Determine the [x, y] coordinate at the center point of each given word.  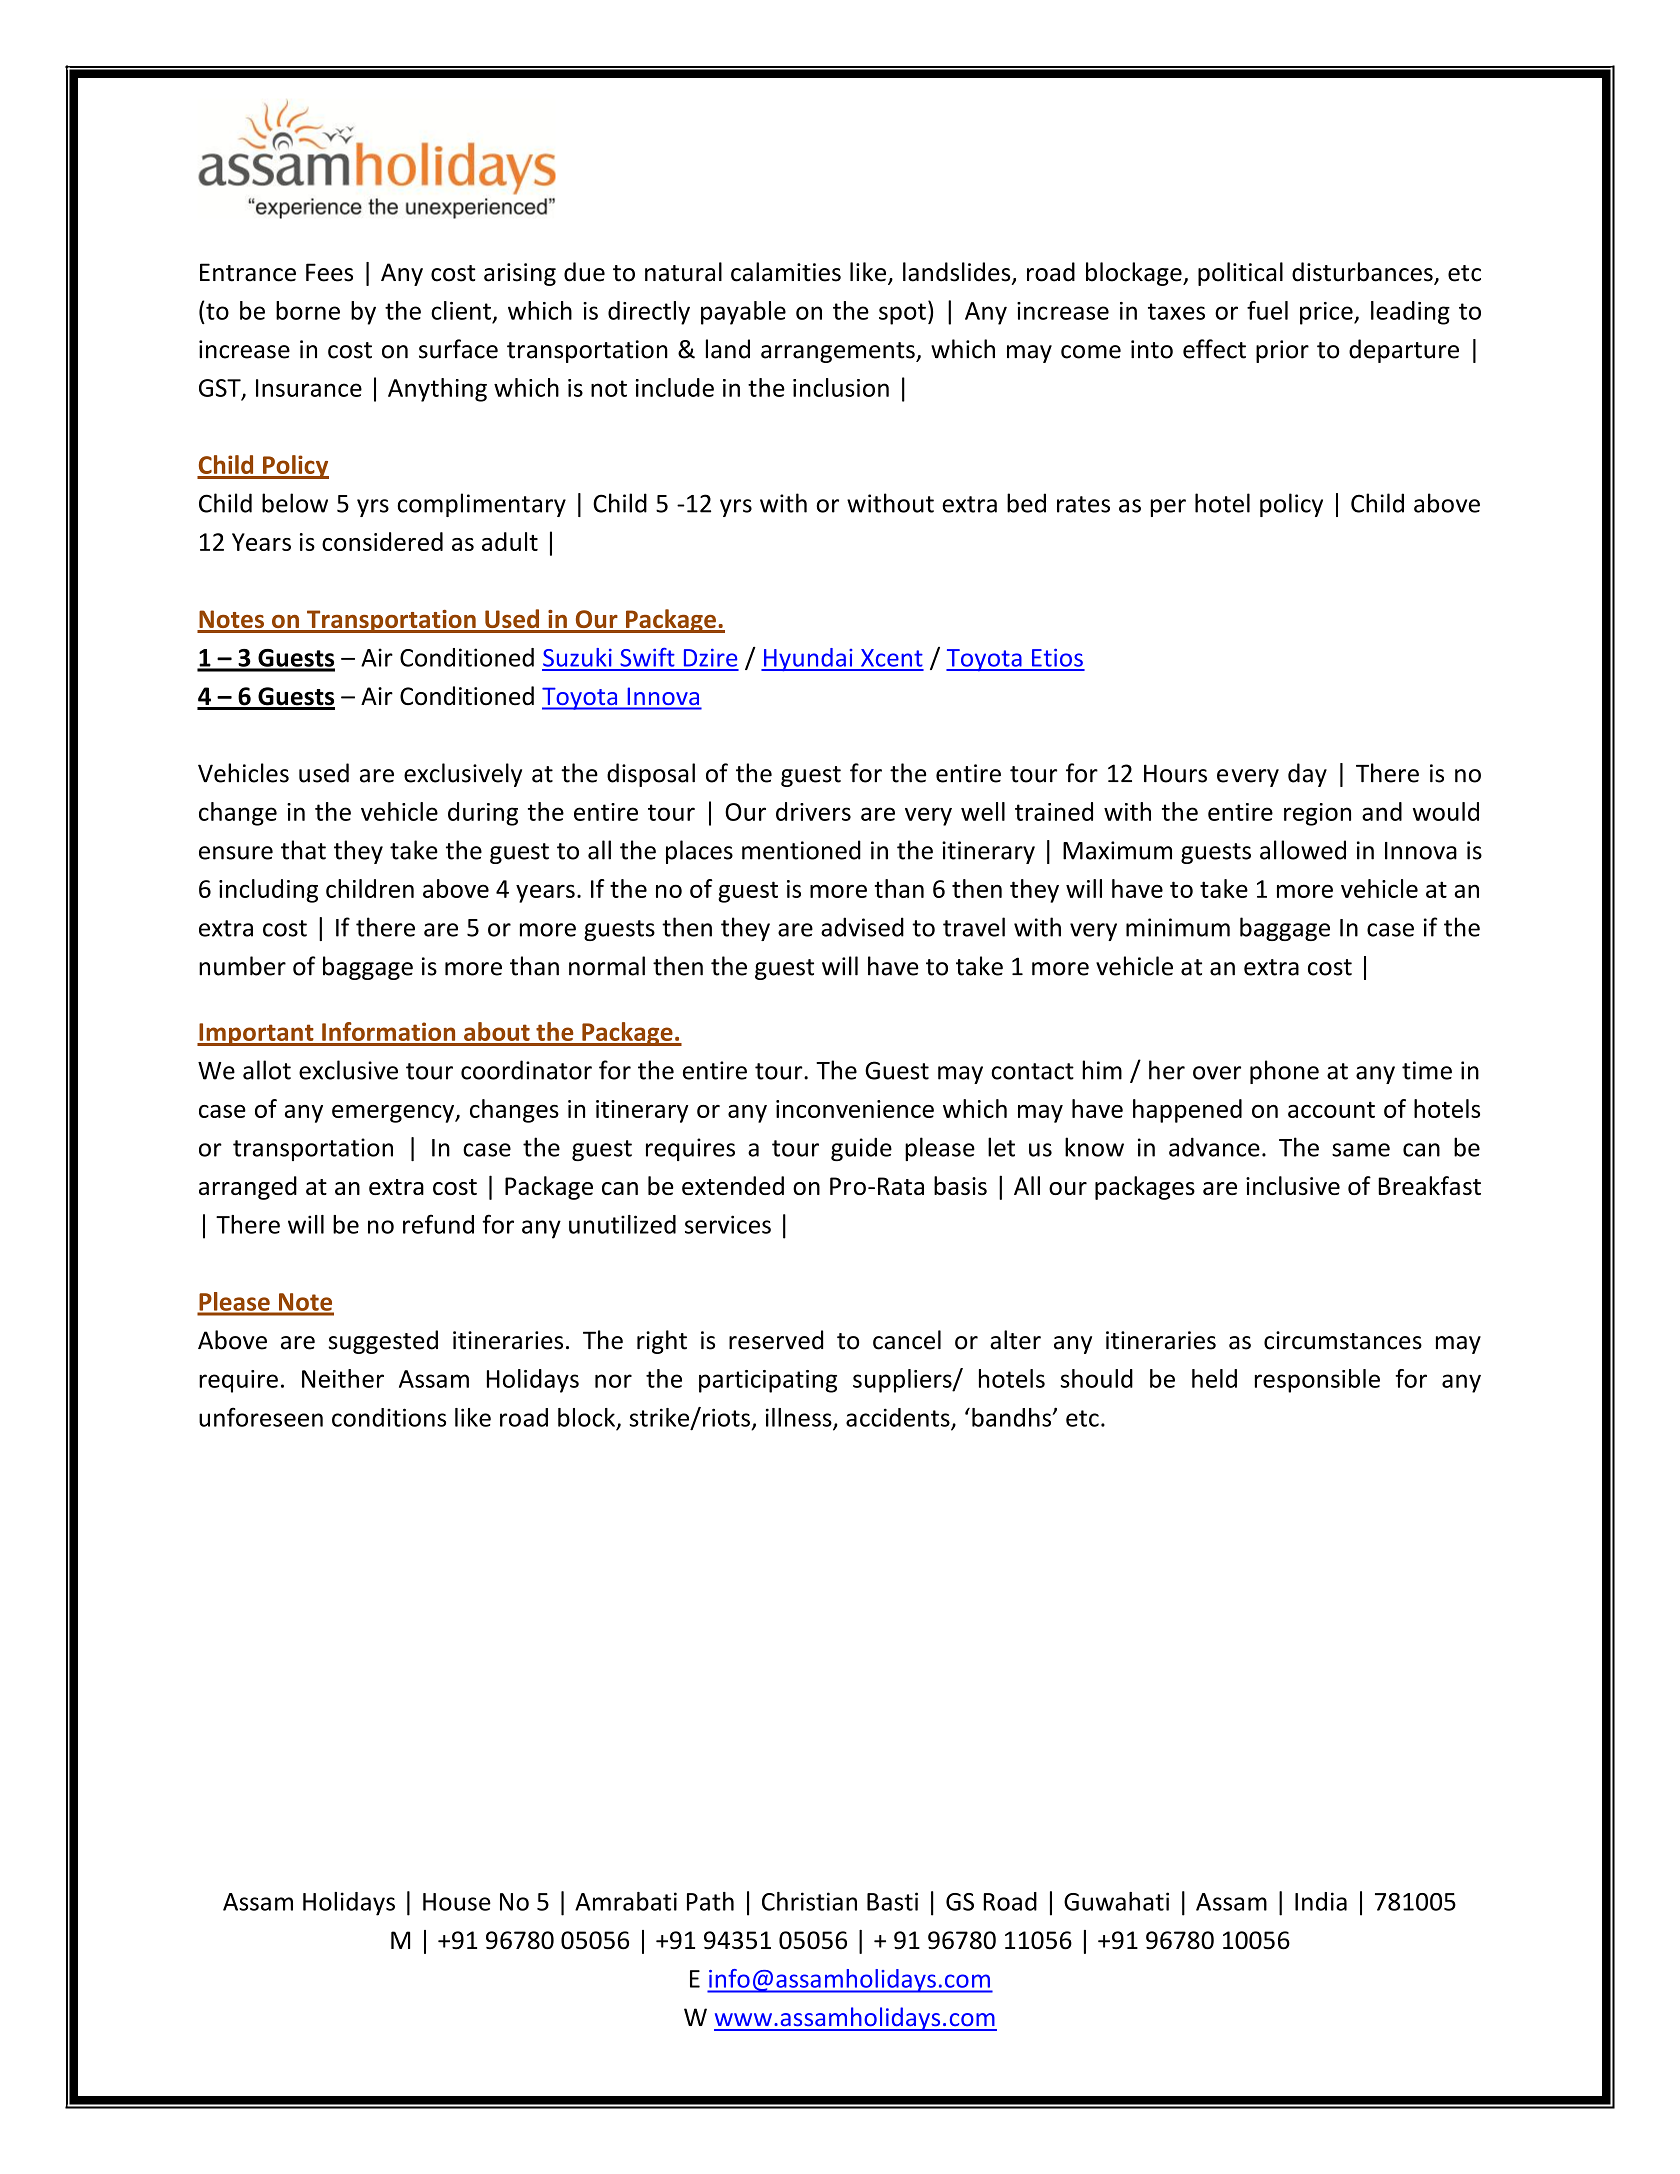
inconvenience [855, 1109]
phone [1284, 1072]
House [457, 1902]
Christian [809, 1901]
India [1321, 1901]
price [1327, 313]
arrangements [839, 352]
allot [267, 1070]
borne [308, 310]
